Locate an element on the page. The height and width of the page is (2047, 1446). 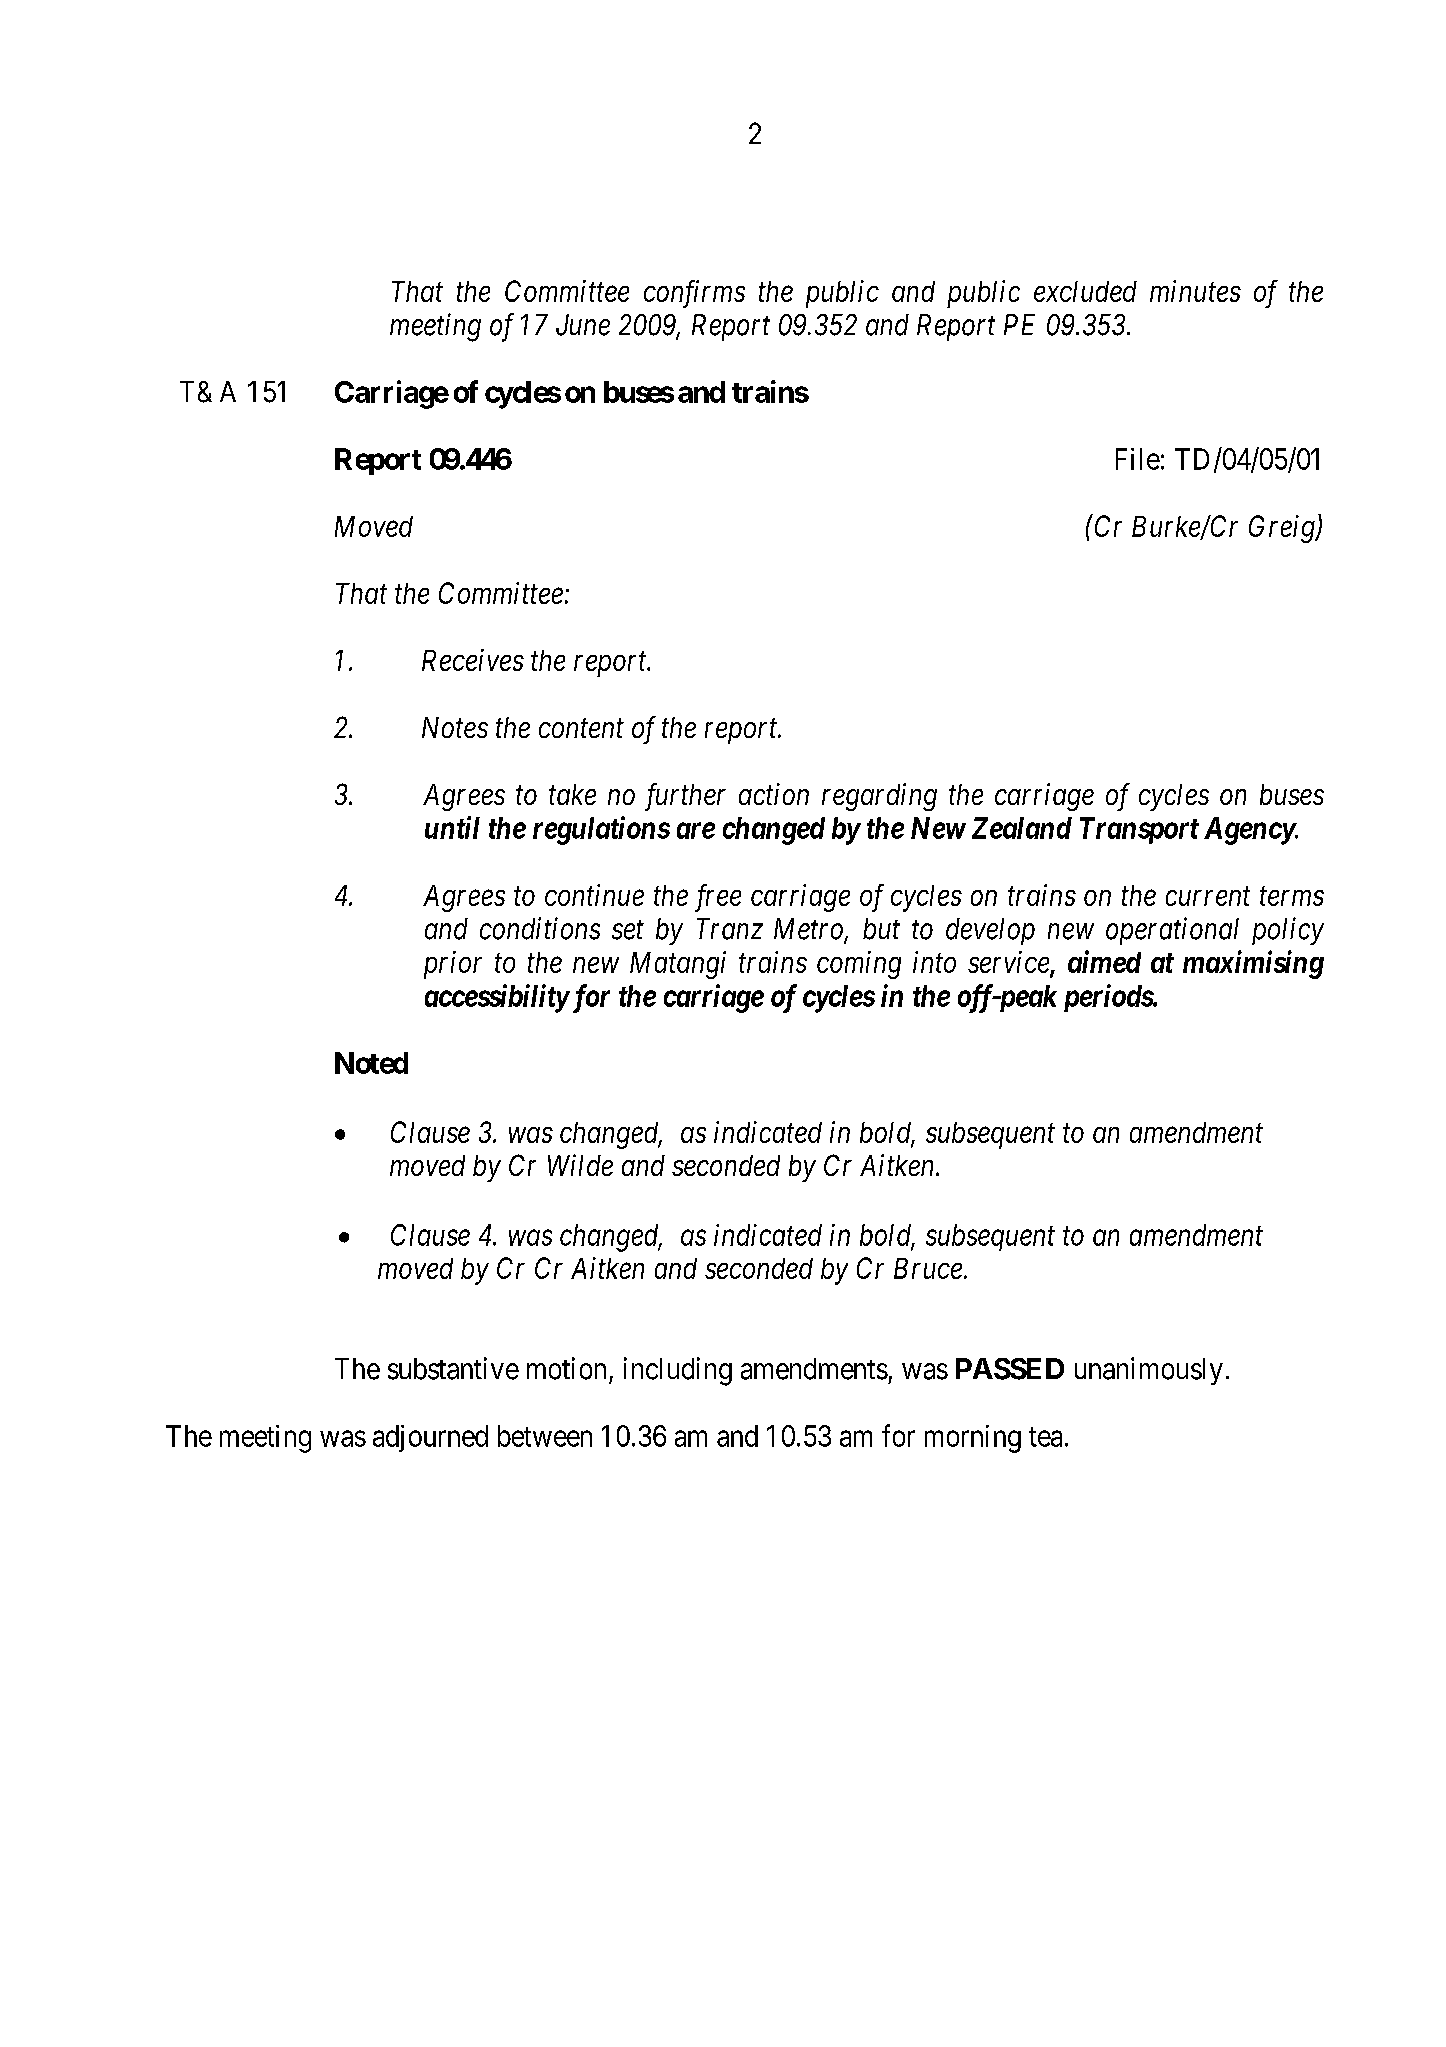
maximising is located at coordinates (1253, 964).
